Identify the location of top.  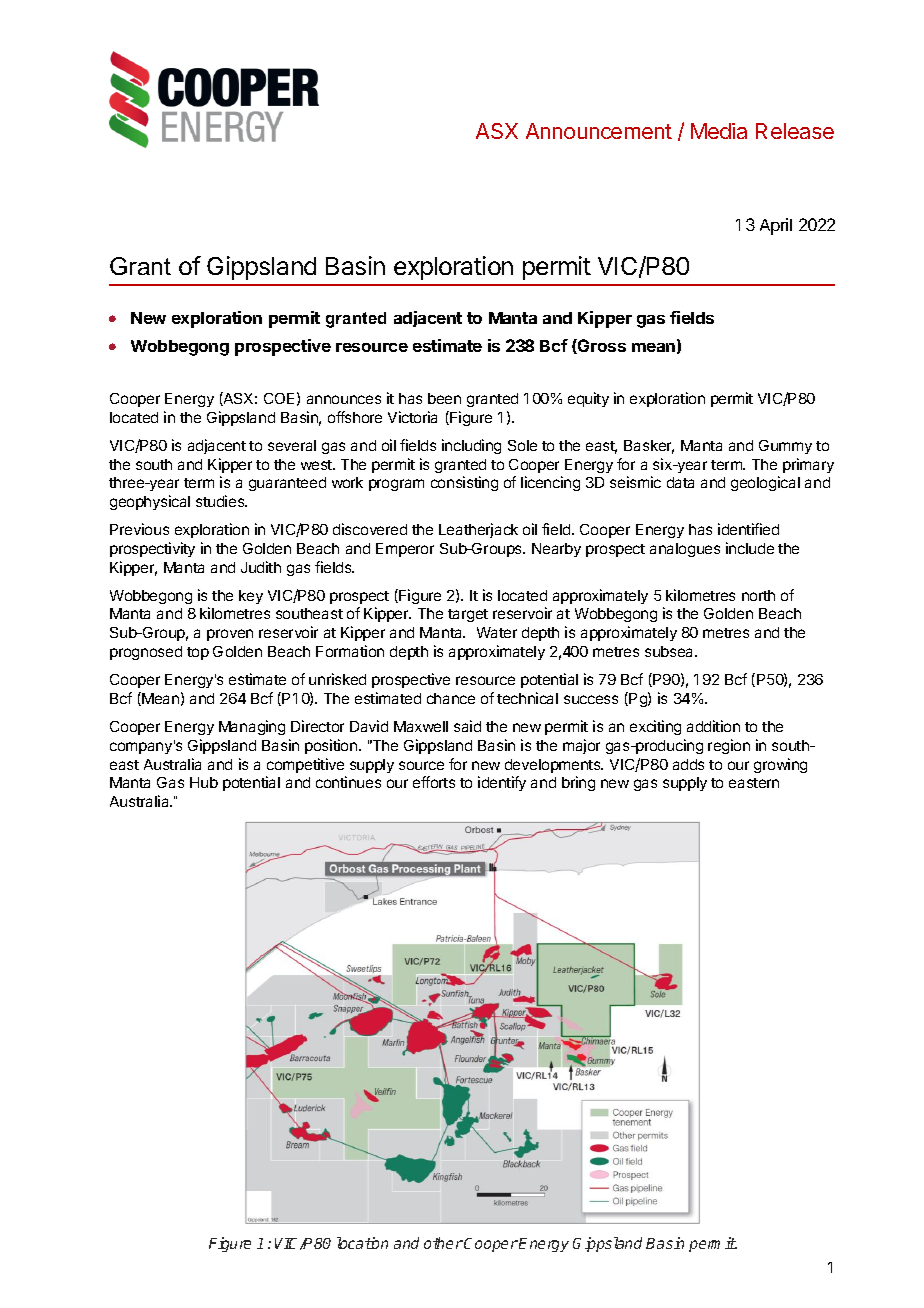
(198, 653).
